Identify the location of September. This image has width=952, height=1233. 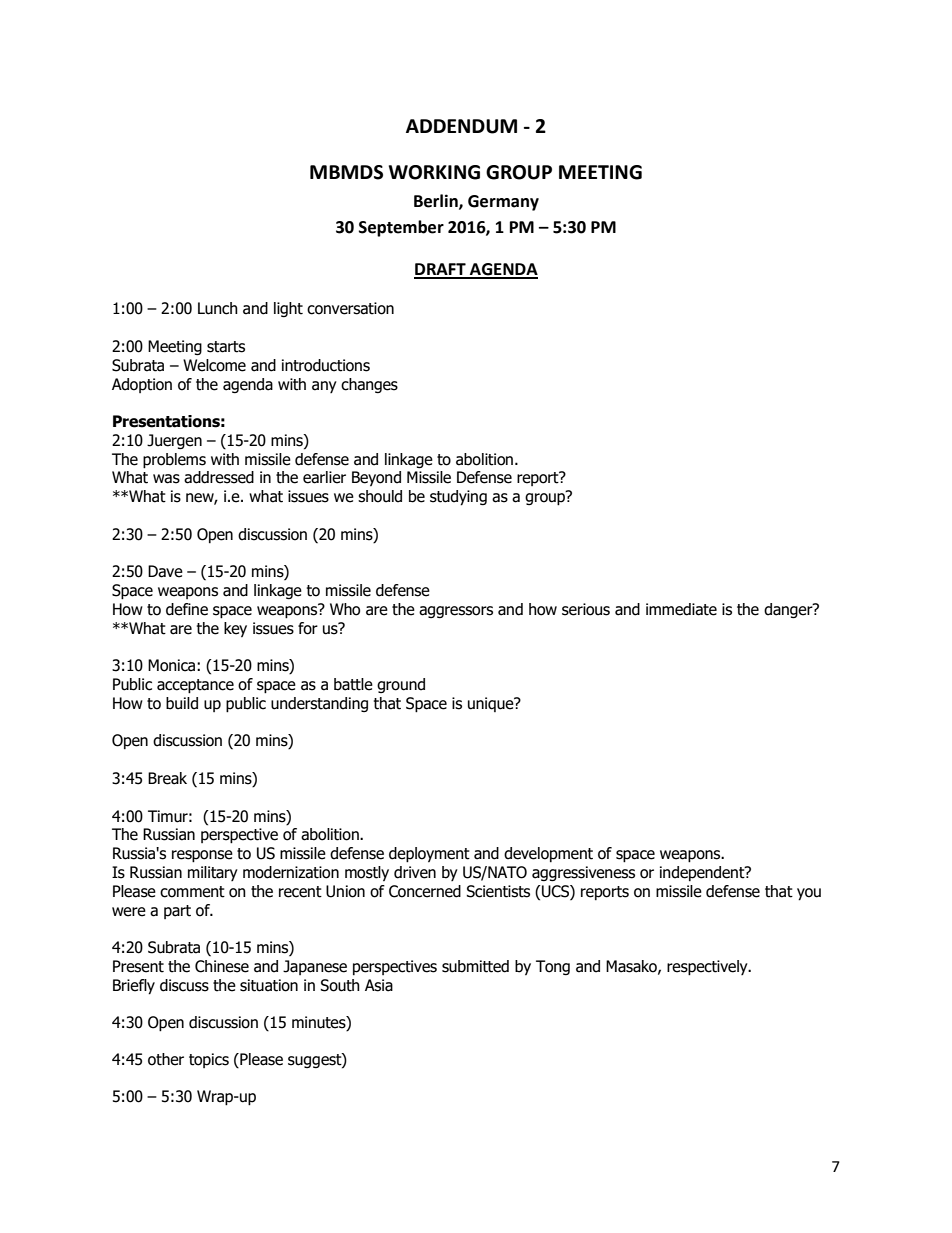
(401, 228).
